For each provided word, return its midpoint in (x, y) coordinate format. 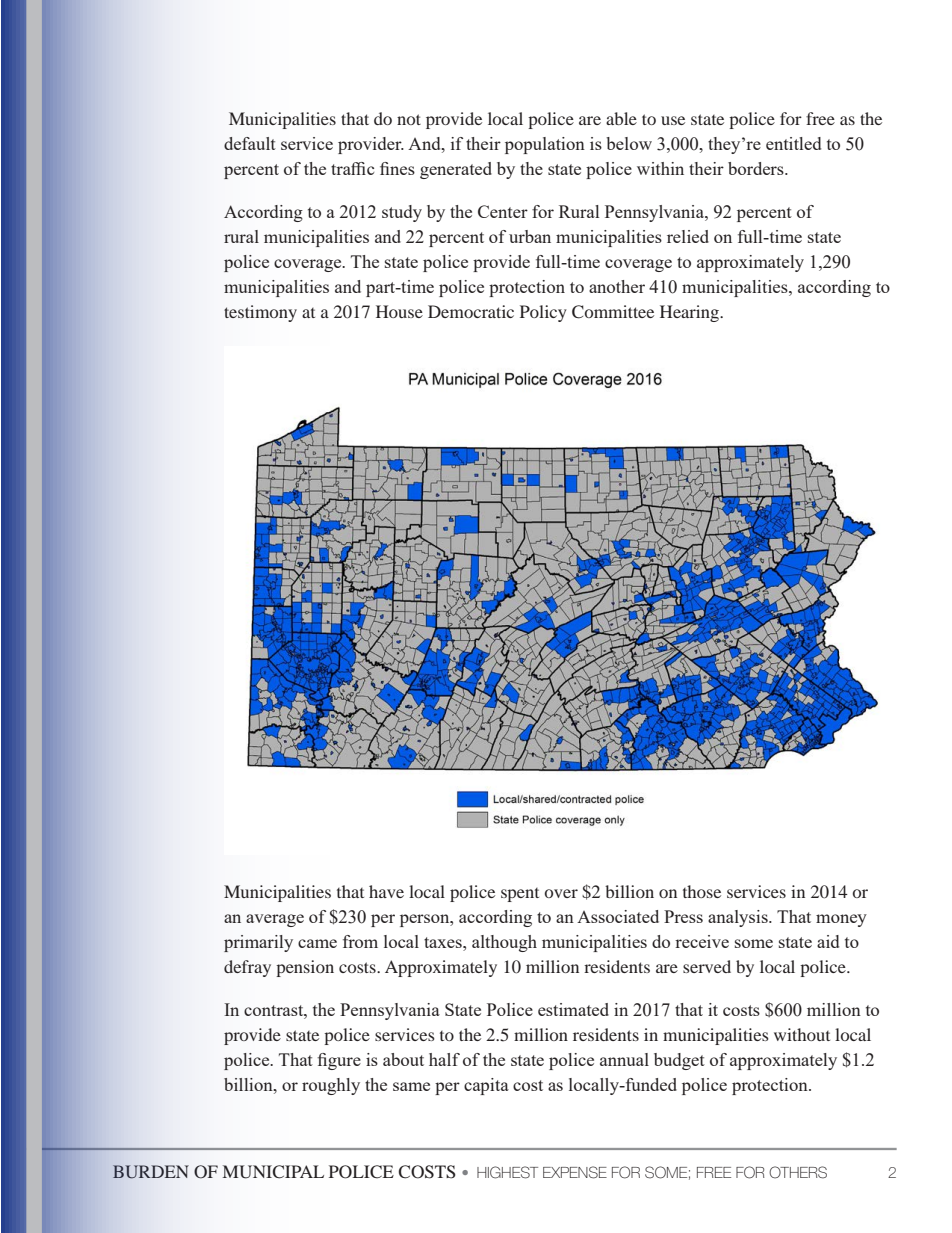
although (504, 943)
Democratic (471, 311)
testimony (260, 313)
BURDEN (151, 1172)
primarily (258, 943)
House (399, 311)
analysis (739, 918)
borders (757, 168)
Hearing (691, 313)
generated (456, 170)
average (275, 920)
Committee (613, 312)
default (250, 143)
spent (520, 895)
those (702, 891)
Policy (543, 313)
